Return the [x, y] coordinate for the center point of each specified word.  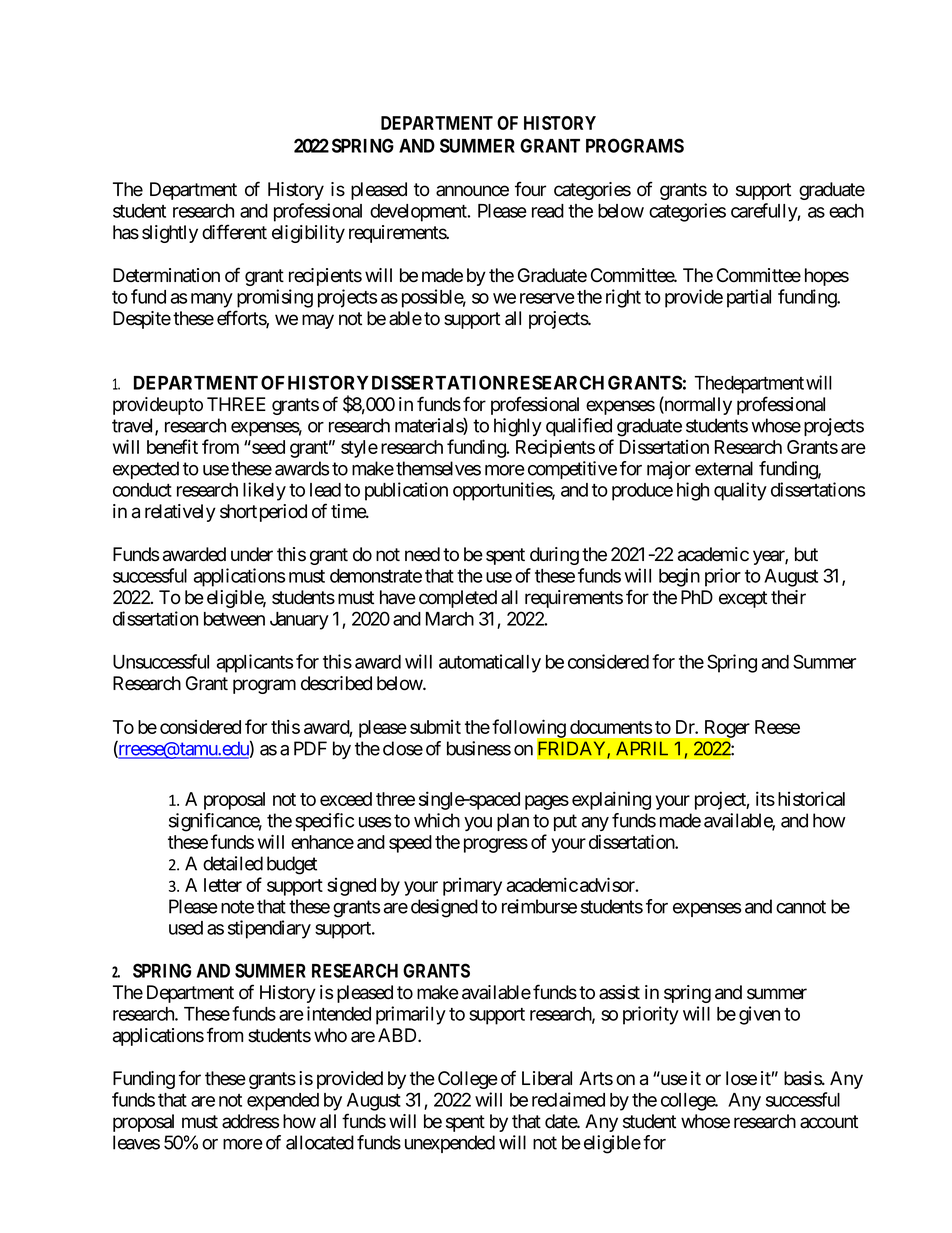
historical [811, 798]
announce [472, 191]
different [234, 232]
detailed [233, 863]
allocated [320, 1142]
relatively [180, 513]
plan [513, 822]
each [846, 211]
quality [740, 491]
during [554, 556]
